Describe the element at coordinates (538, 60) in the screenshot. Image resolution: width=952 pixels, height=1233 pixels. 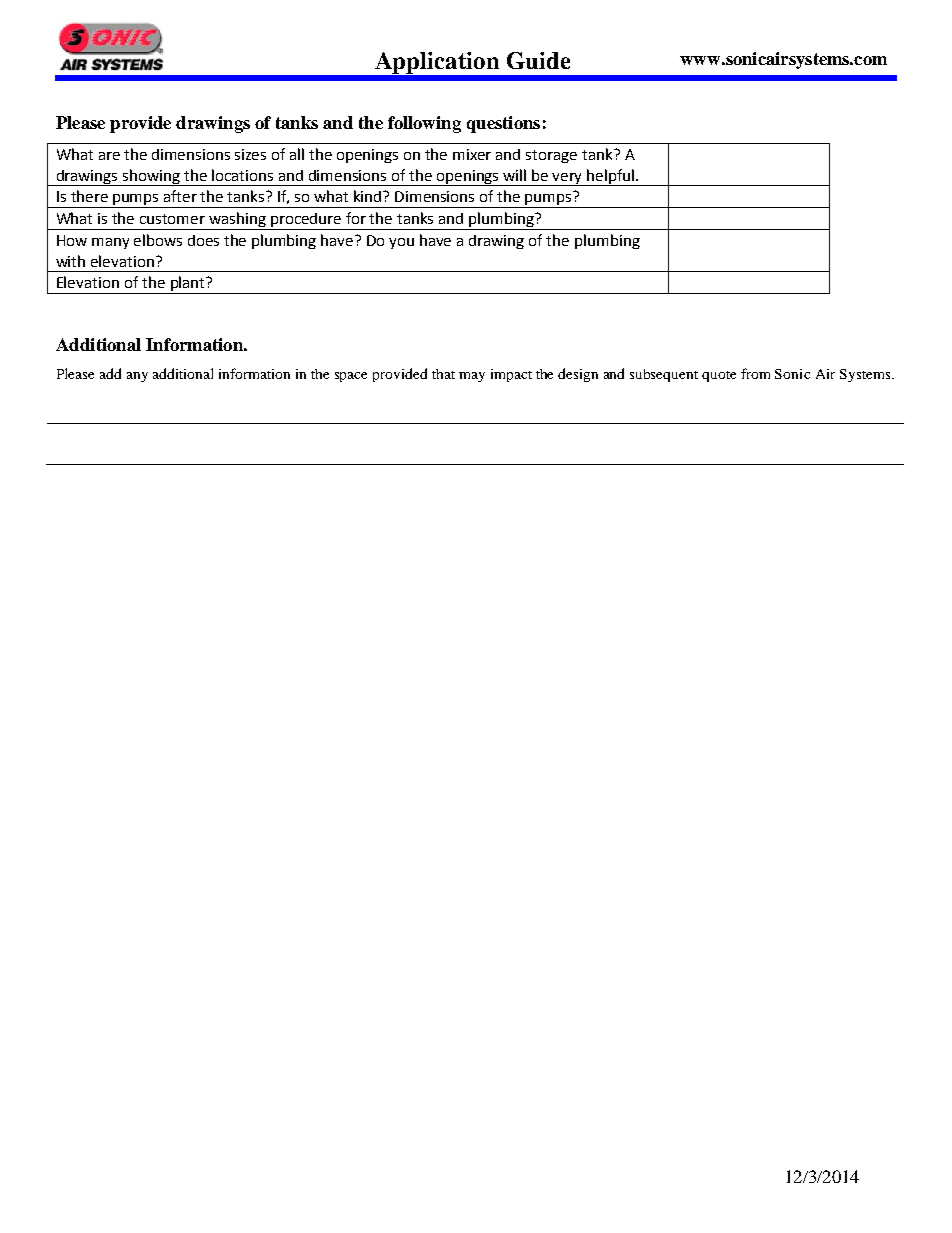
I see `Guide` at that location.
